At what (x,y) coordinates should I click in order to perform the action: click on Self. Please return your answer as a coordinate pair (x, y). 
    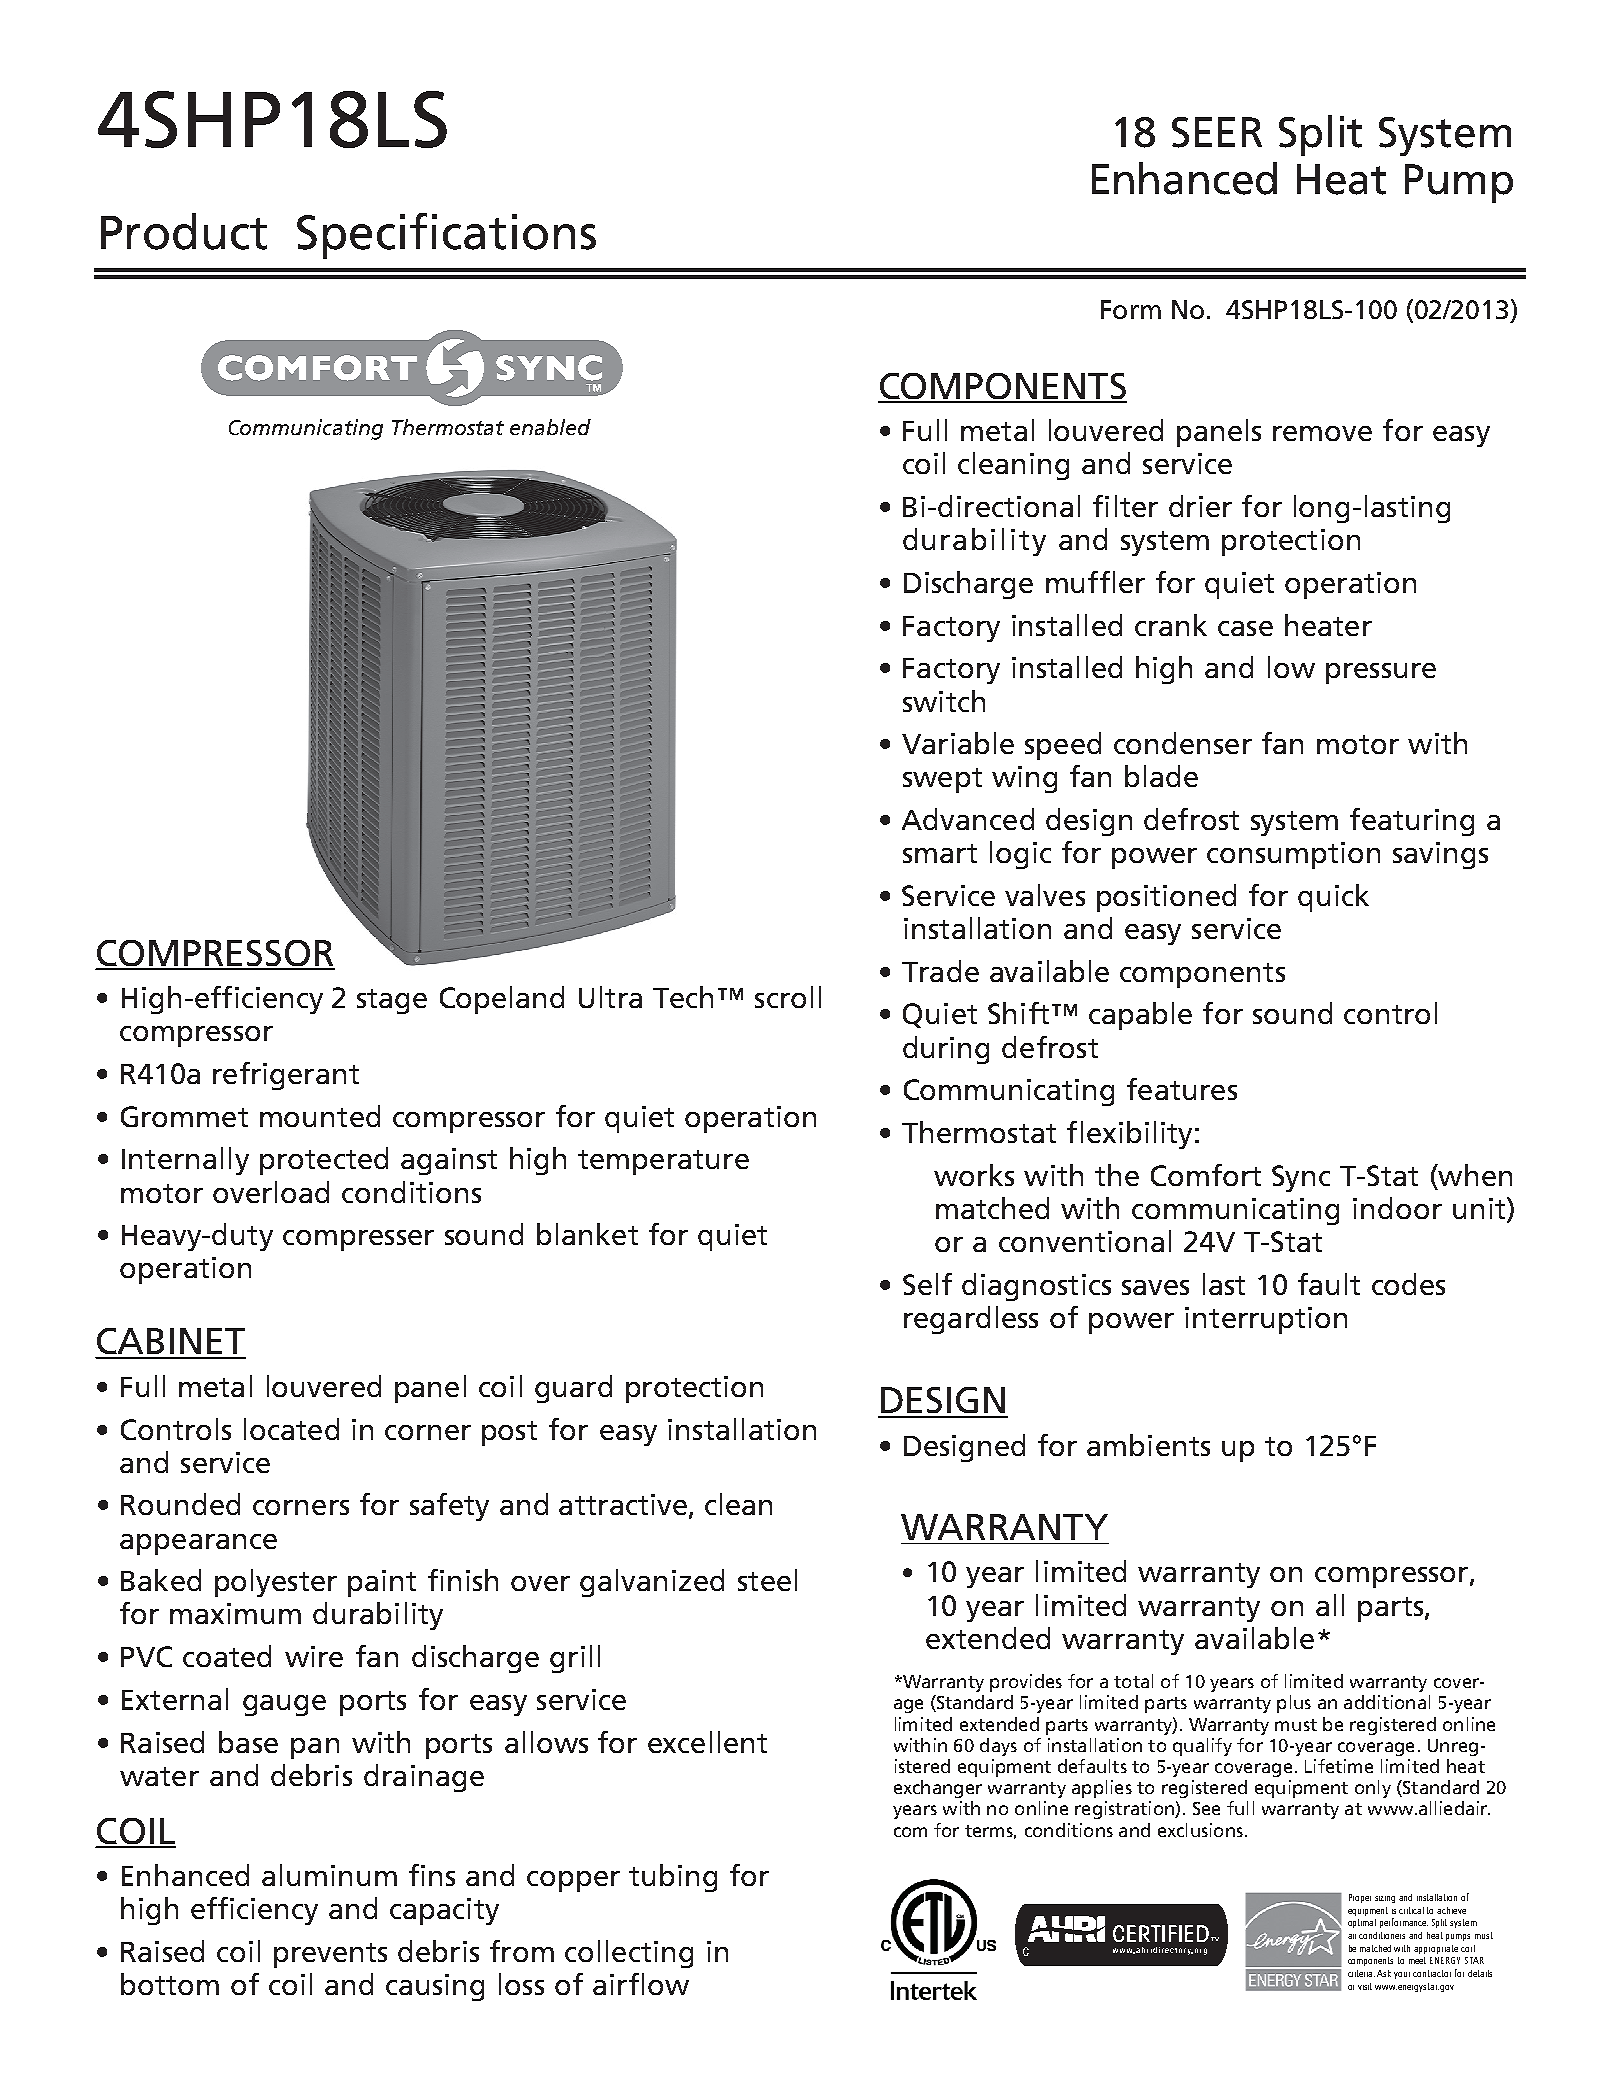
    Looking at the image, I should click on (927, 1284).
